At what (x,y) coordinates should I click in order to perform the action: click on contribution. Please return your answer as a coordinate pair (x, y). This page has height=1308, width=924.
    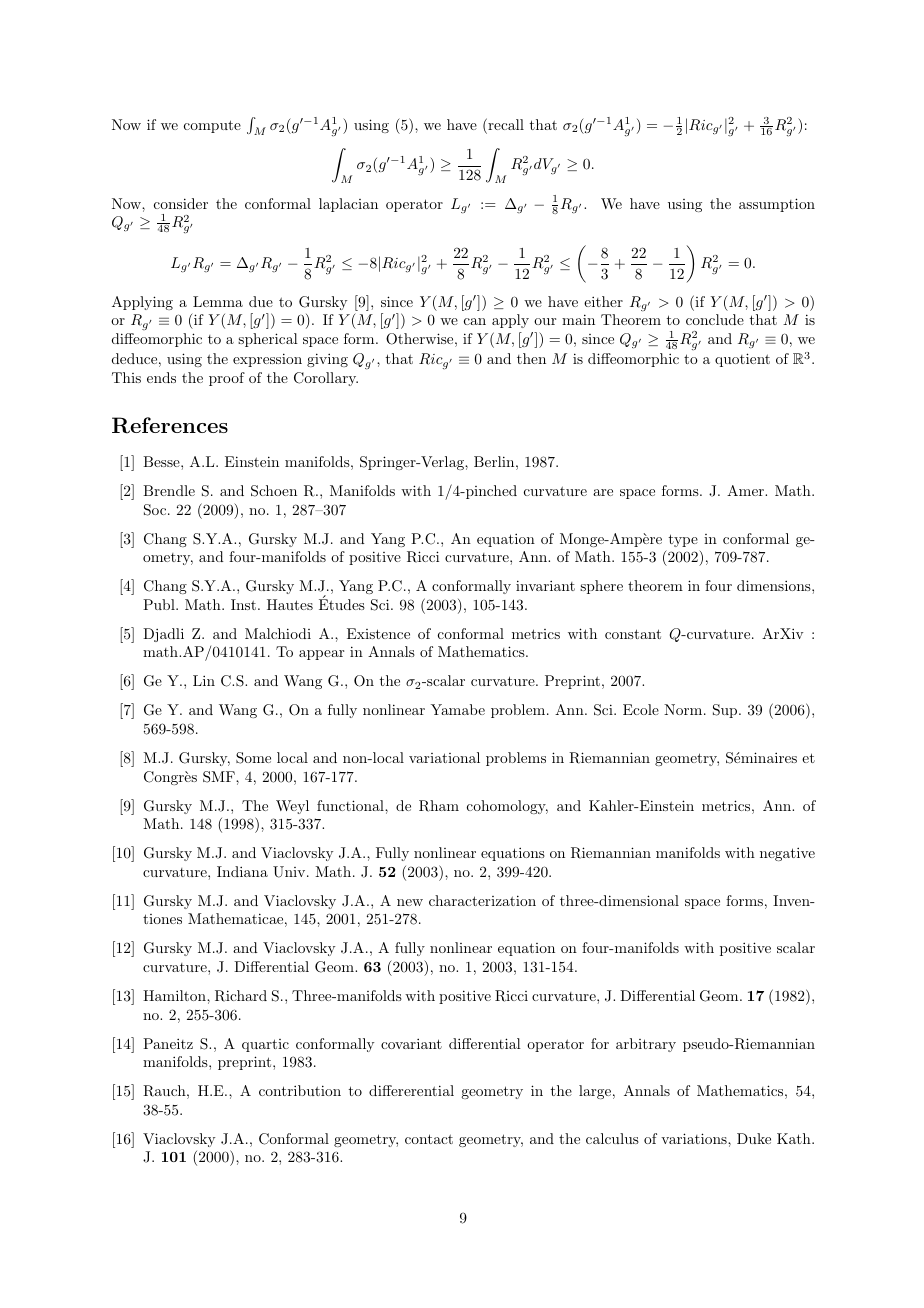
    Looking at the image, I should click on (300, 1090).
